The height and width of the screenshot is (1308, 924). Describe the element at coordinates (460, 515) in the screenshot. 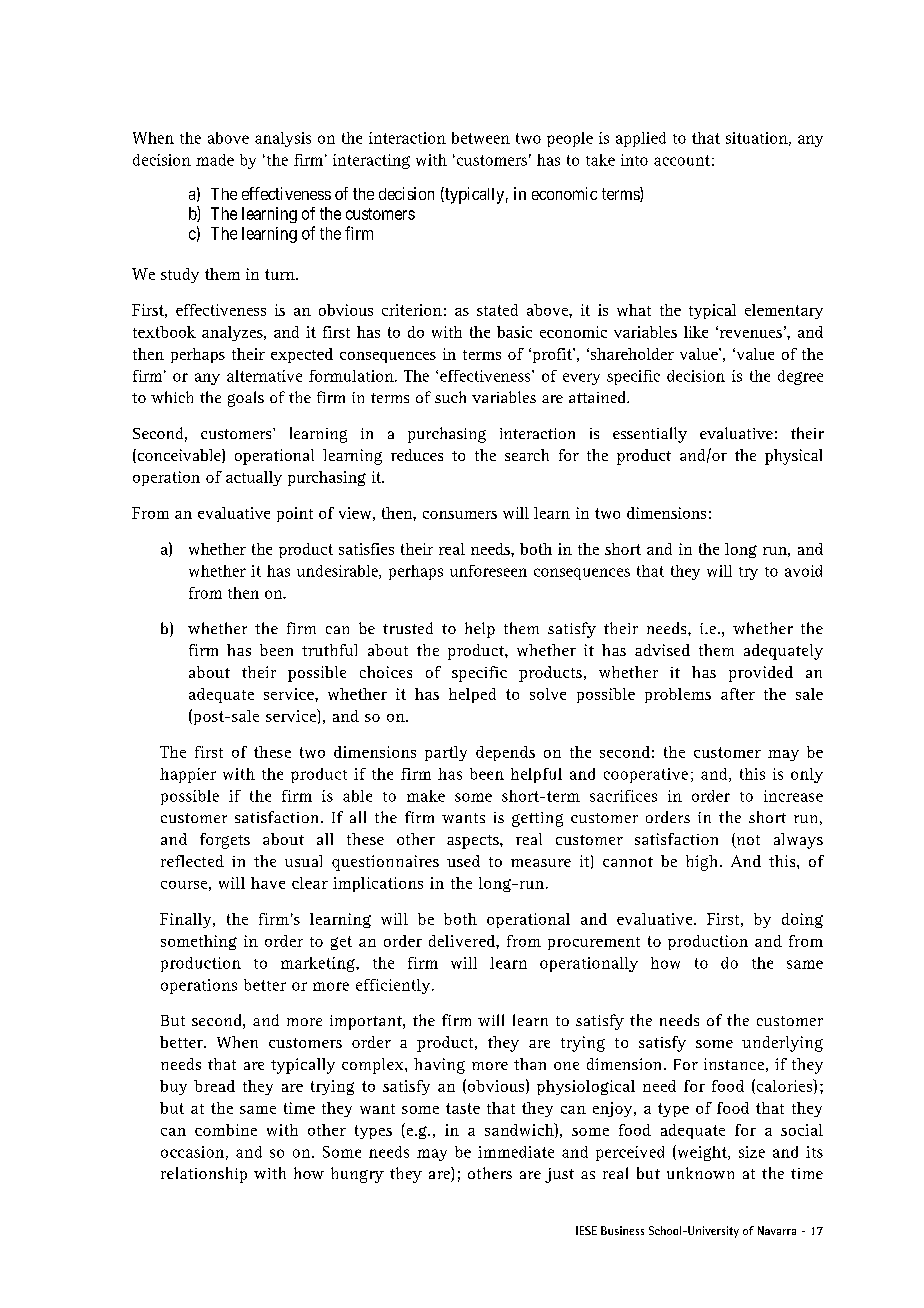

I see `consumers` at that location.
